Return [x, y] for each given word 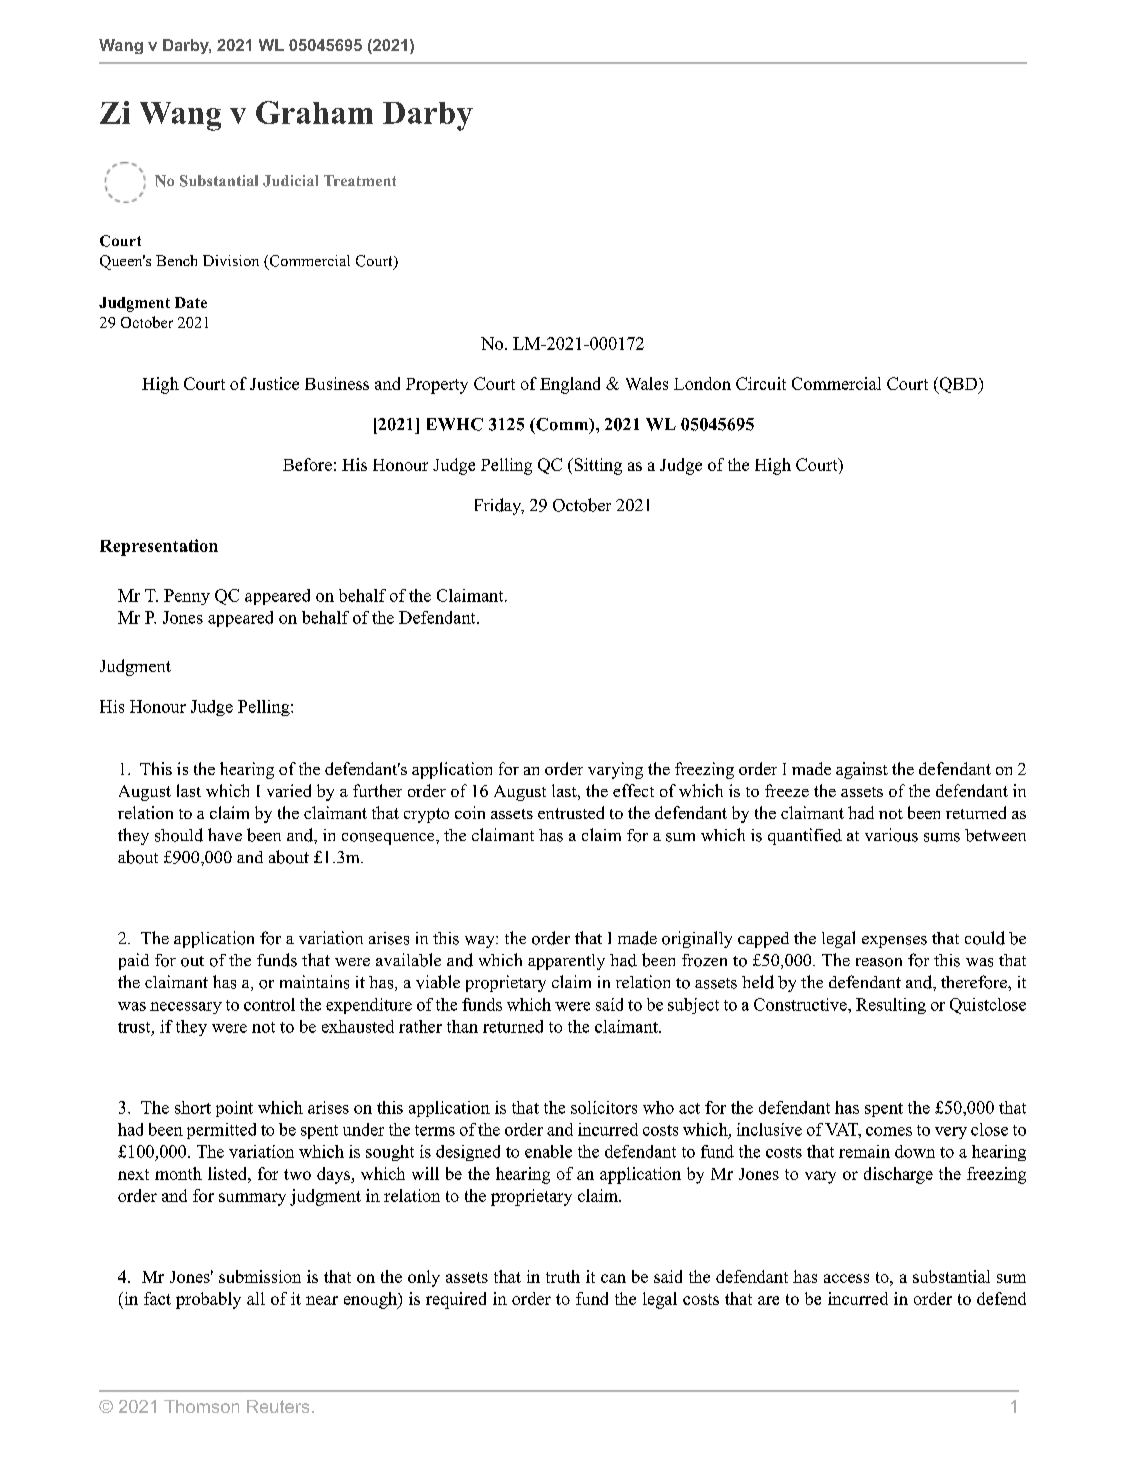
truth [563, 1276]
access [846, 1278]
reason [879, 962]
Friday [499, 506]
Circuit [761, 383]
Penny [187, 597]
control [269, 1004]
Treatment [360, 180]
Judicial [290, 181]
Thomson [201, 1406]
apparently [566, 962]
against [862, 770]
